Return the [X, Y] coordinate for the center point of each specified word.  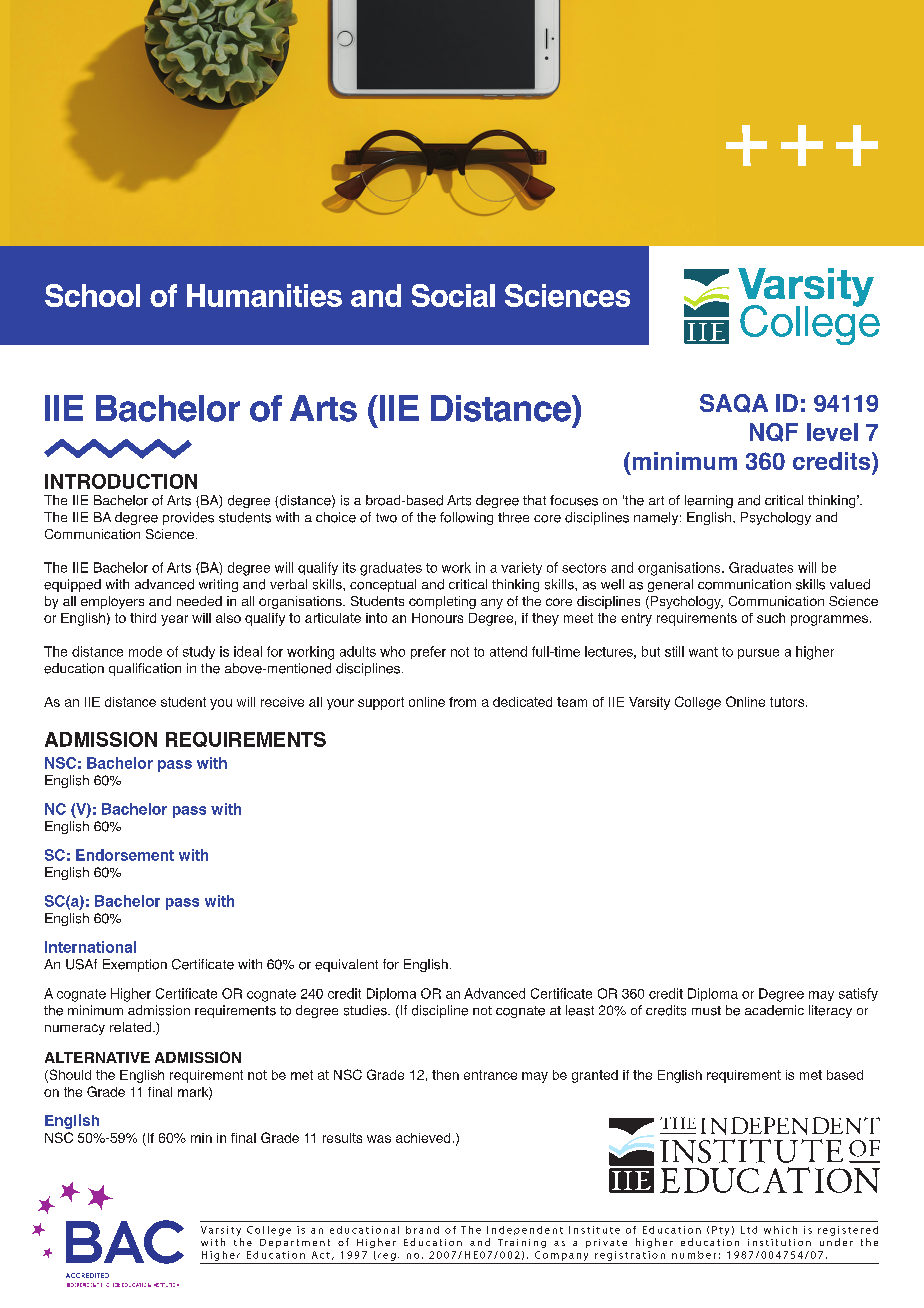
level [832, 432]
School [92, 295]
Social [453, 295]
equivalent [346, 965]
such [771, 618]
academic [774, 1010]
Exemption [135, 965]
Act [321, 1255]
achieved [423, 1138]
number [694, 1255]
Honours [437, 618]
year [174, 620]
